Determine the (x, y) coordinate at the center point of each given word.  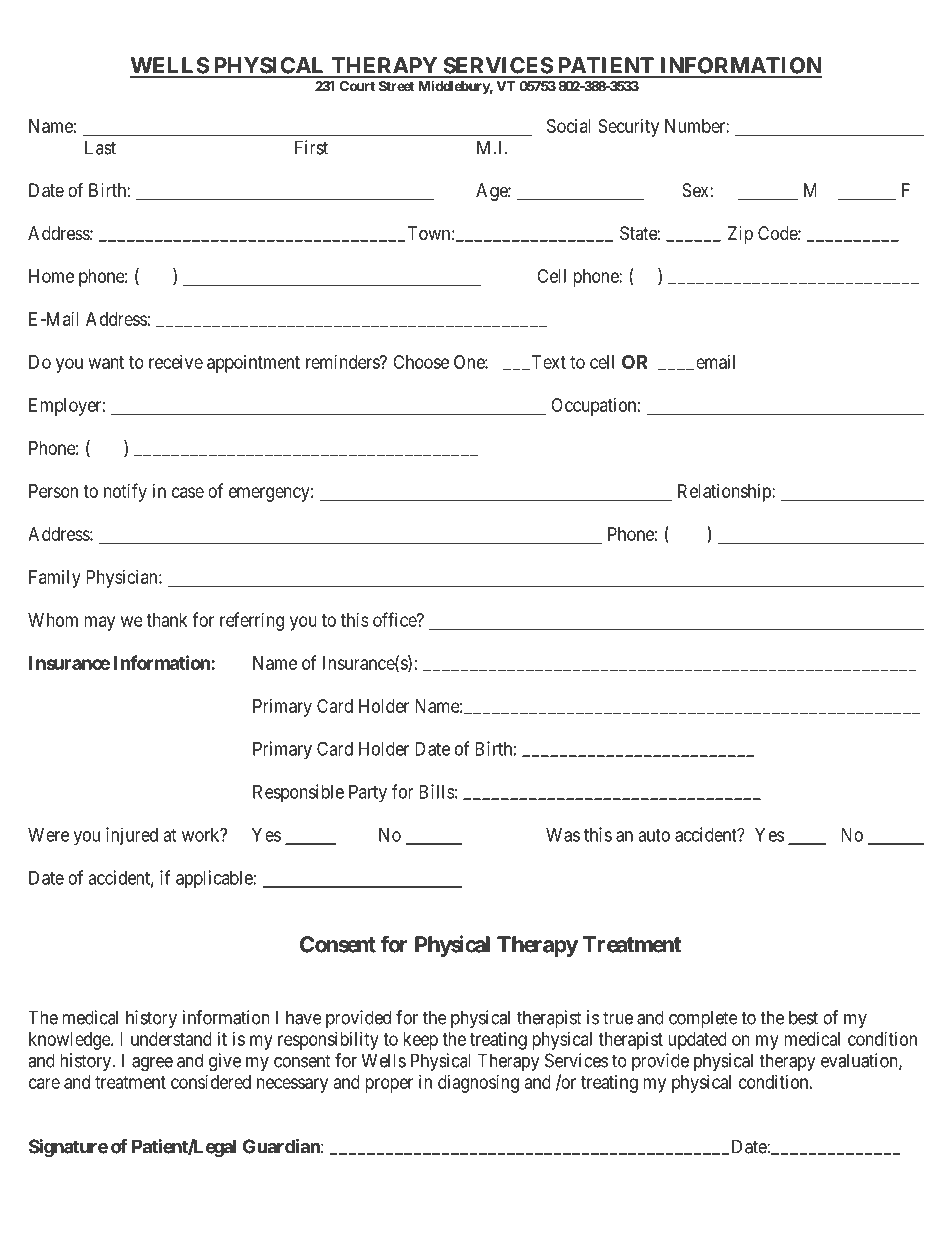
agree (152, 1064)
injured (132, 836)
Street (396, 86)
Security (628, 128)
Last (100, 147)
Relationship (725, 493)
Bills (437, 791)
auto (654, 835)
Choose (421, 362)
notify (125, 492)
